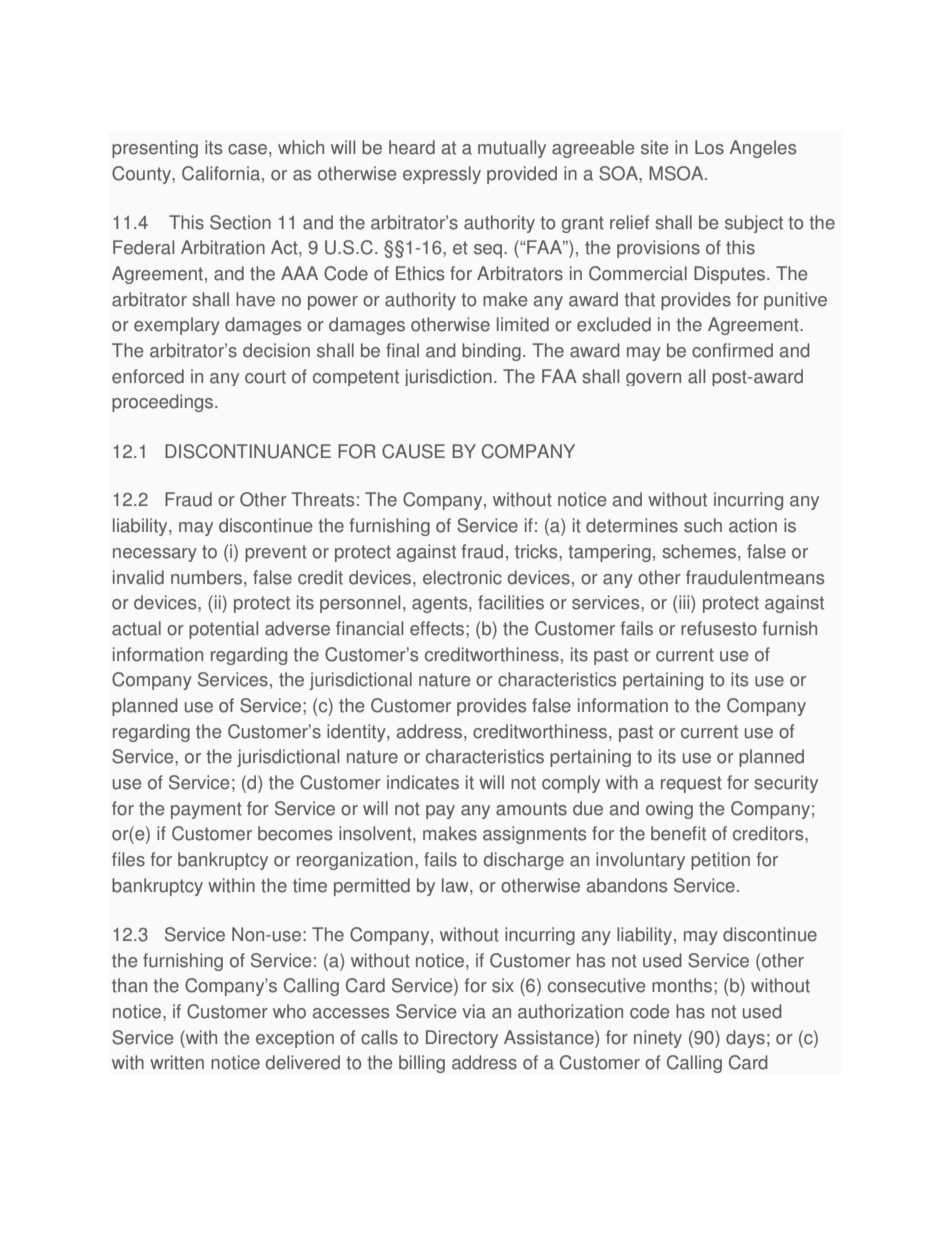 Image resolution: width=952 pixels, height=1233 pixels. Describe the element at coordinates (162, 403) in the screenshot. I see `proceedings` at that location.
